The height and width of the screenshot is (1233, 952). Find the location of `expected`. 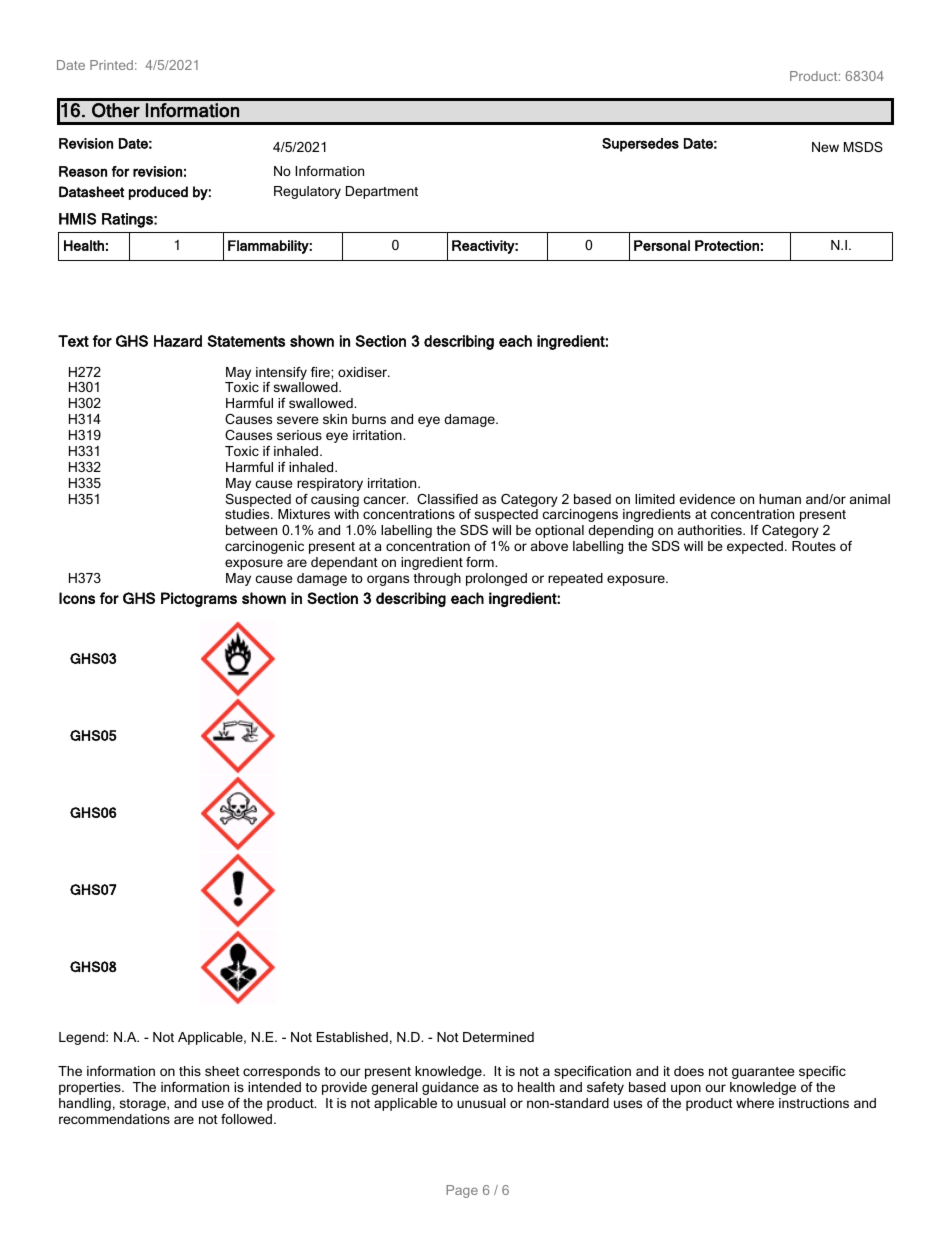

expected is located at coordinates (755, 547).
